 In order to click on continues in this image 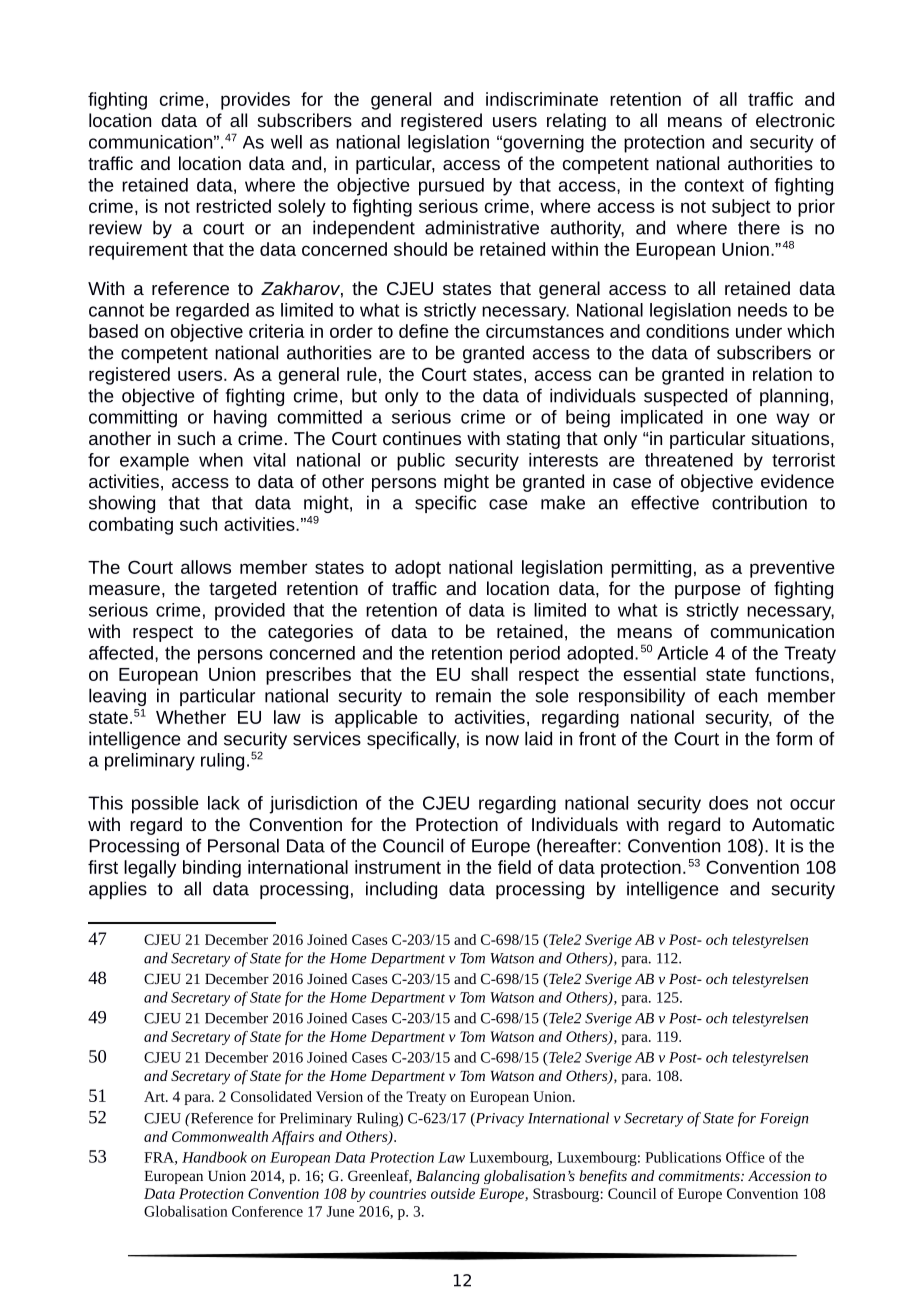, I will do `click(422, 438)`.
